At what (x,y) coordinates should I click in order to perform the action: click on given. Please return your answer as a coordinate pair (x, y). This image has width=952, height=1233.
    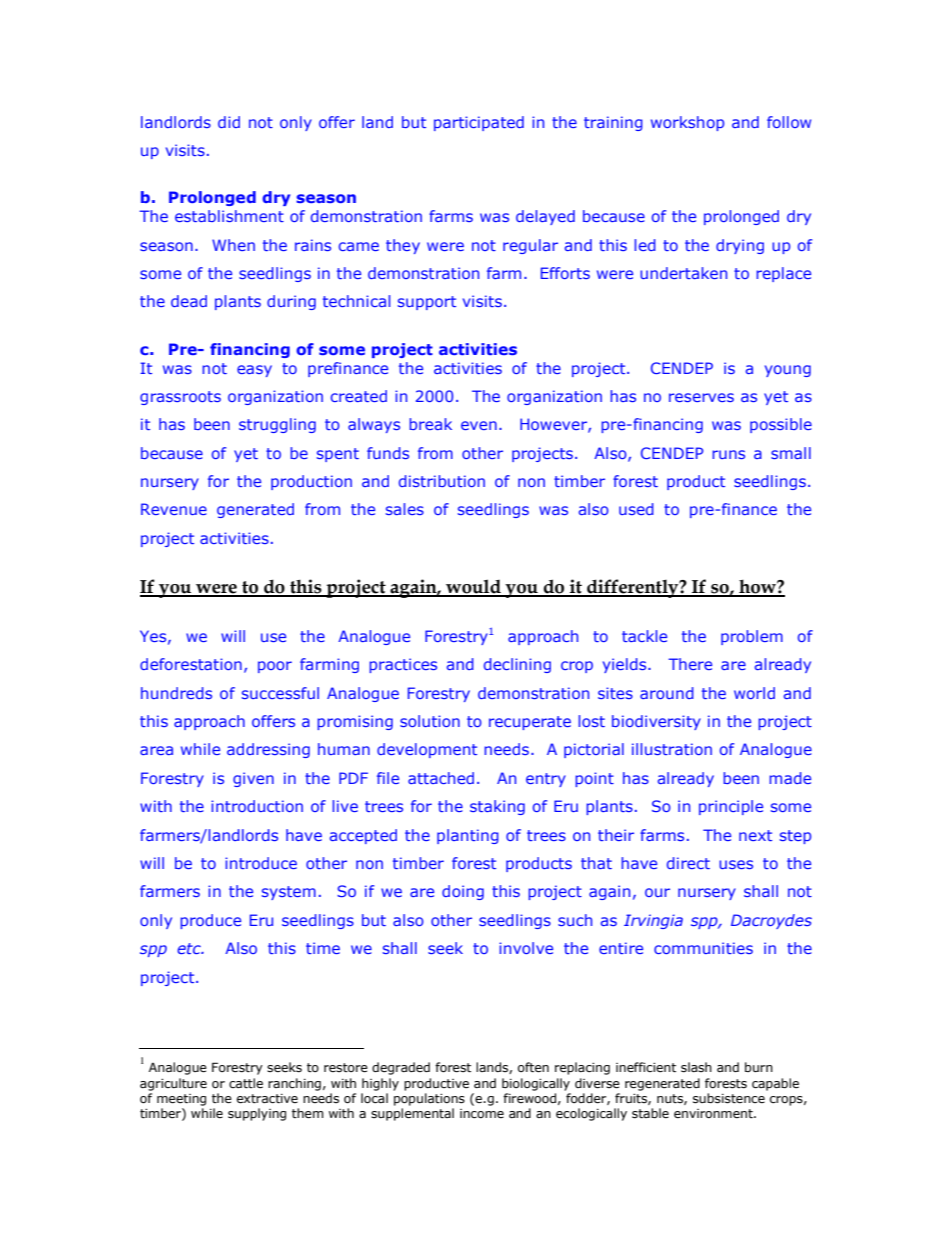
    Looking at the image, I should click on (253, 779).
